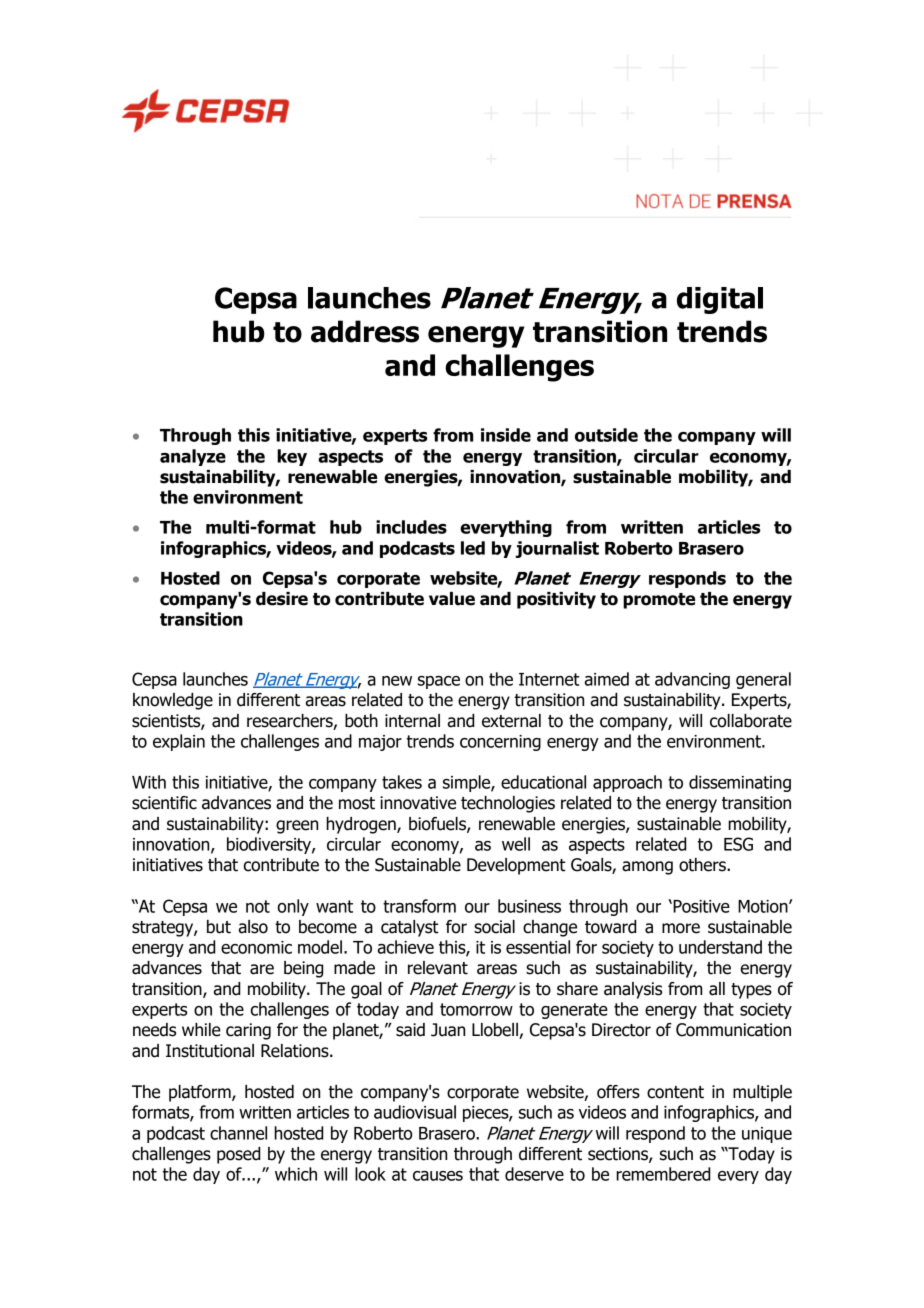 This screenshot has height=1308, width=924. Describe the element at coordinates (751, 721) in the screenshot. I see `collaborate` at that location.
